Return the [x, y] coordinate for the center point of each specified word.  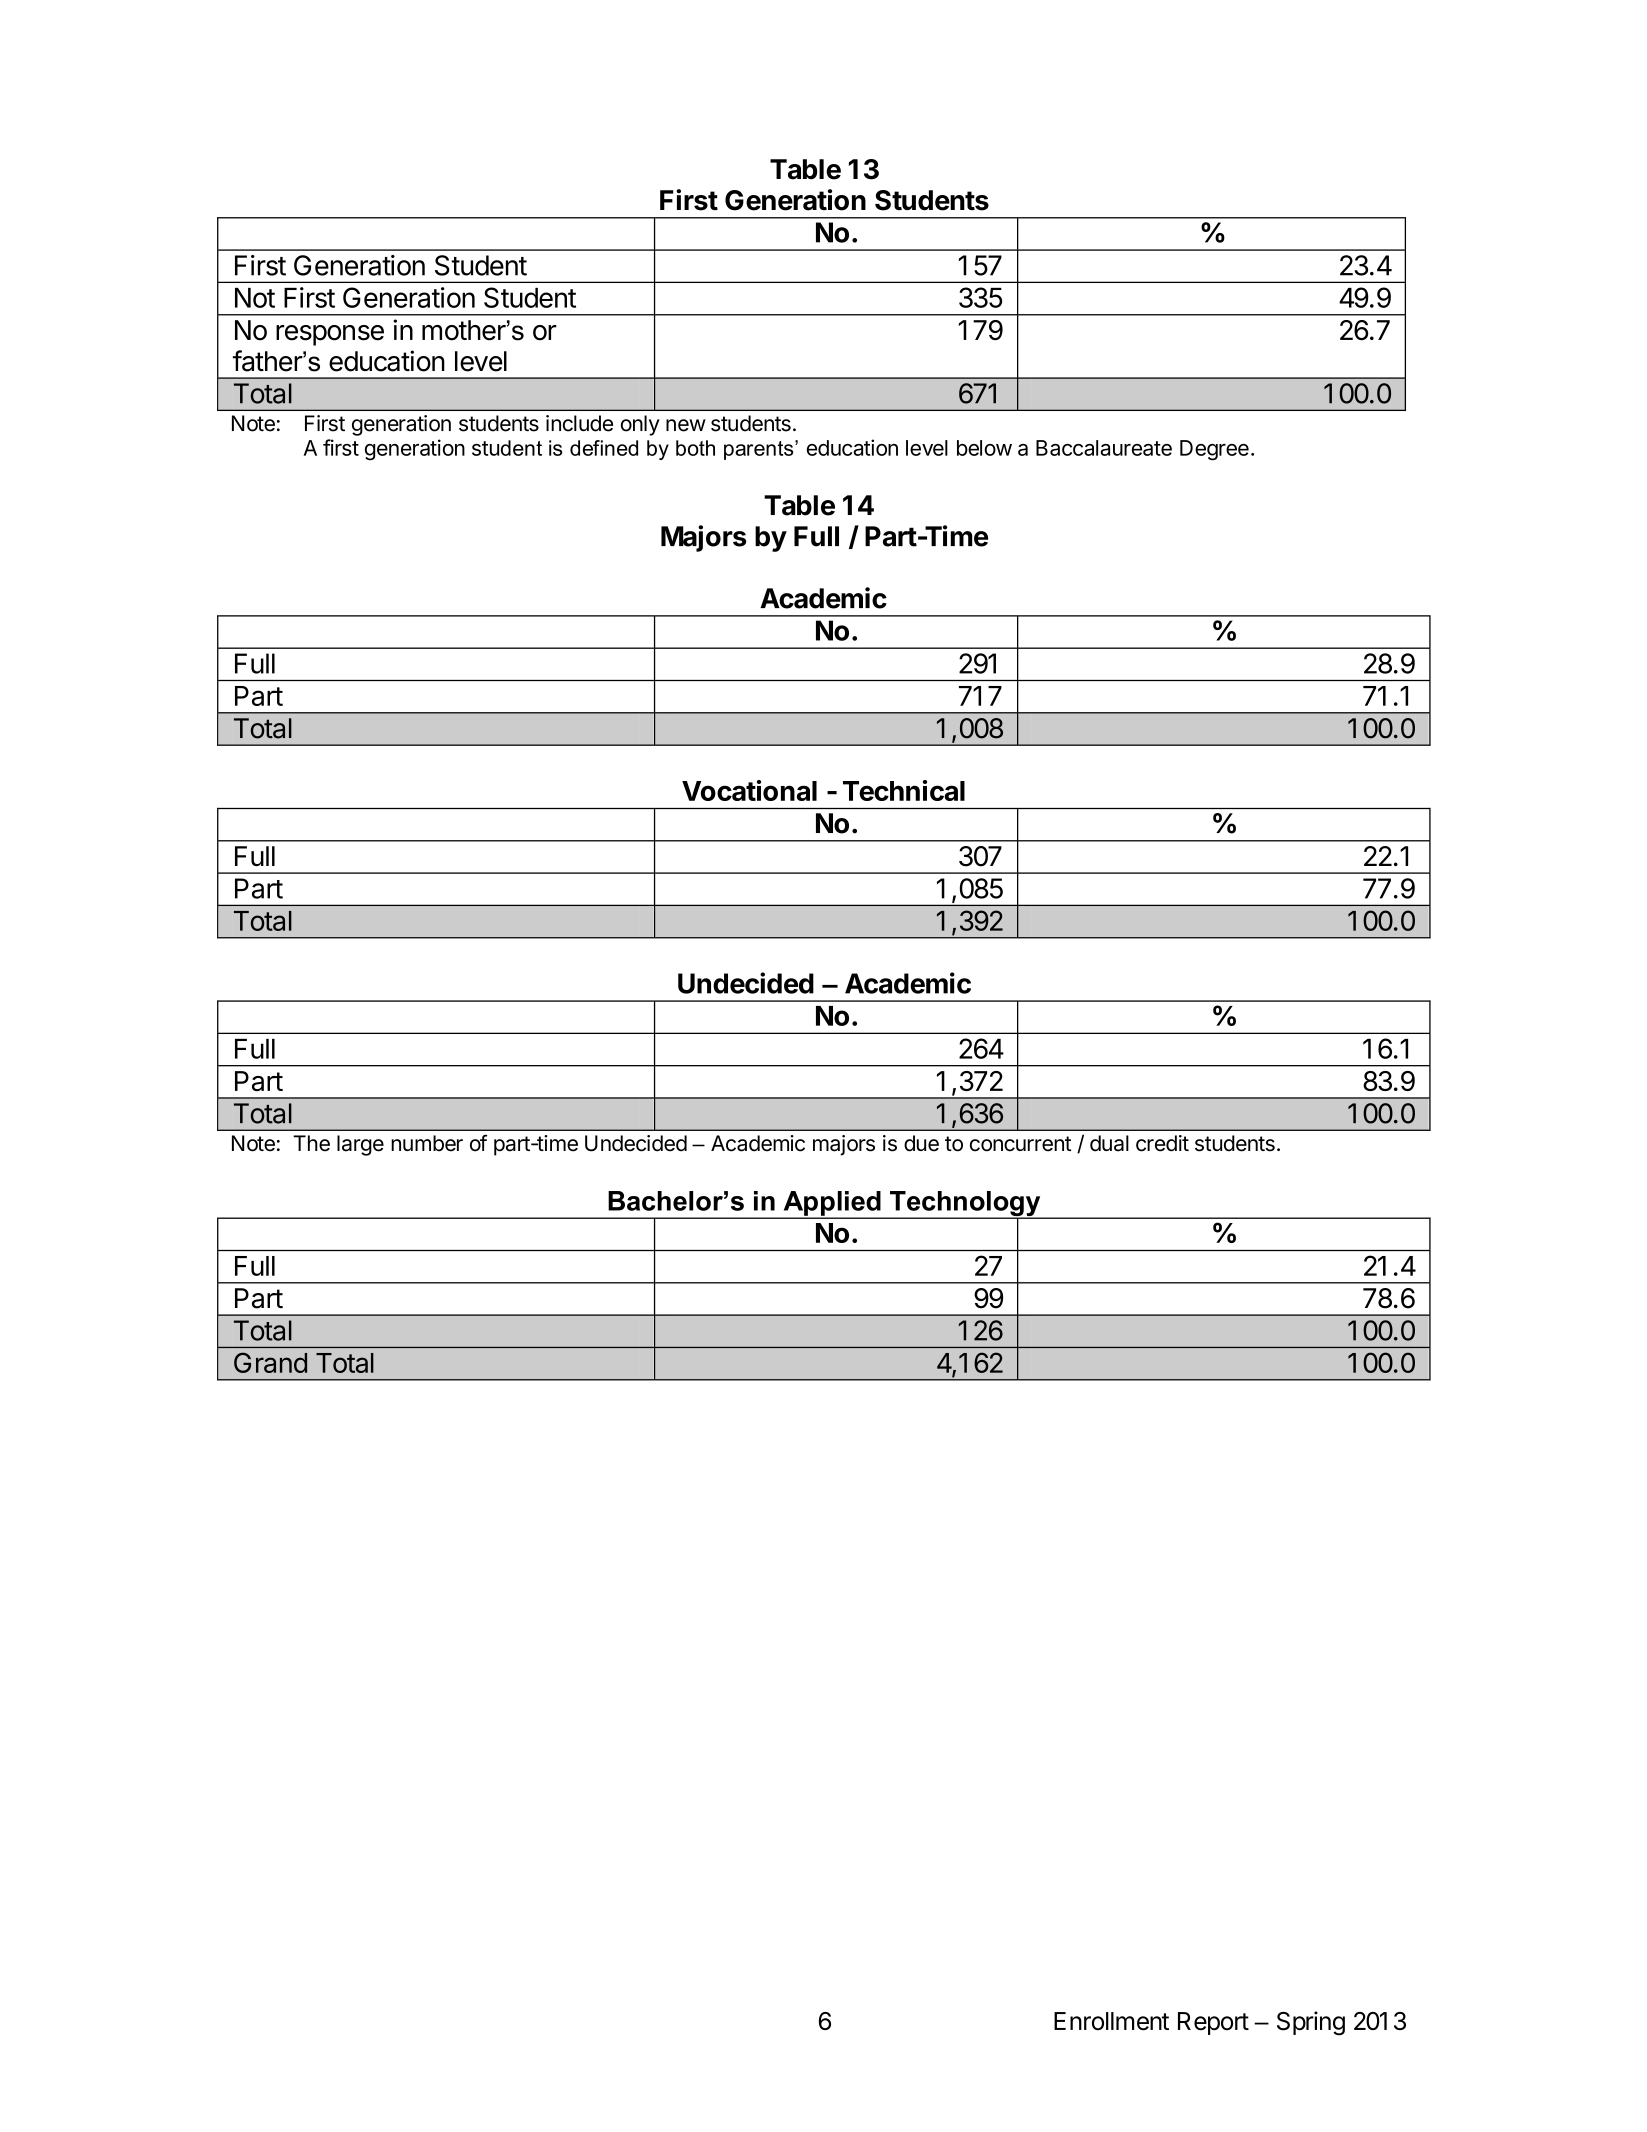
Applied [832, 1204]
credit [1162, 1143]
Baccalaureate [1104, 448]
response [330, 335]
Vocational [749, 790]
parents [760, 450]
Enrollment [1111, 2021]
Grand [270, 1362]
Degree [1214, 450]
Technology [965, 1205]
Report [1213, 2023]
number [427, 1143]
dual [1109, 1143]
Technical [904, 790]
